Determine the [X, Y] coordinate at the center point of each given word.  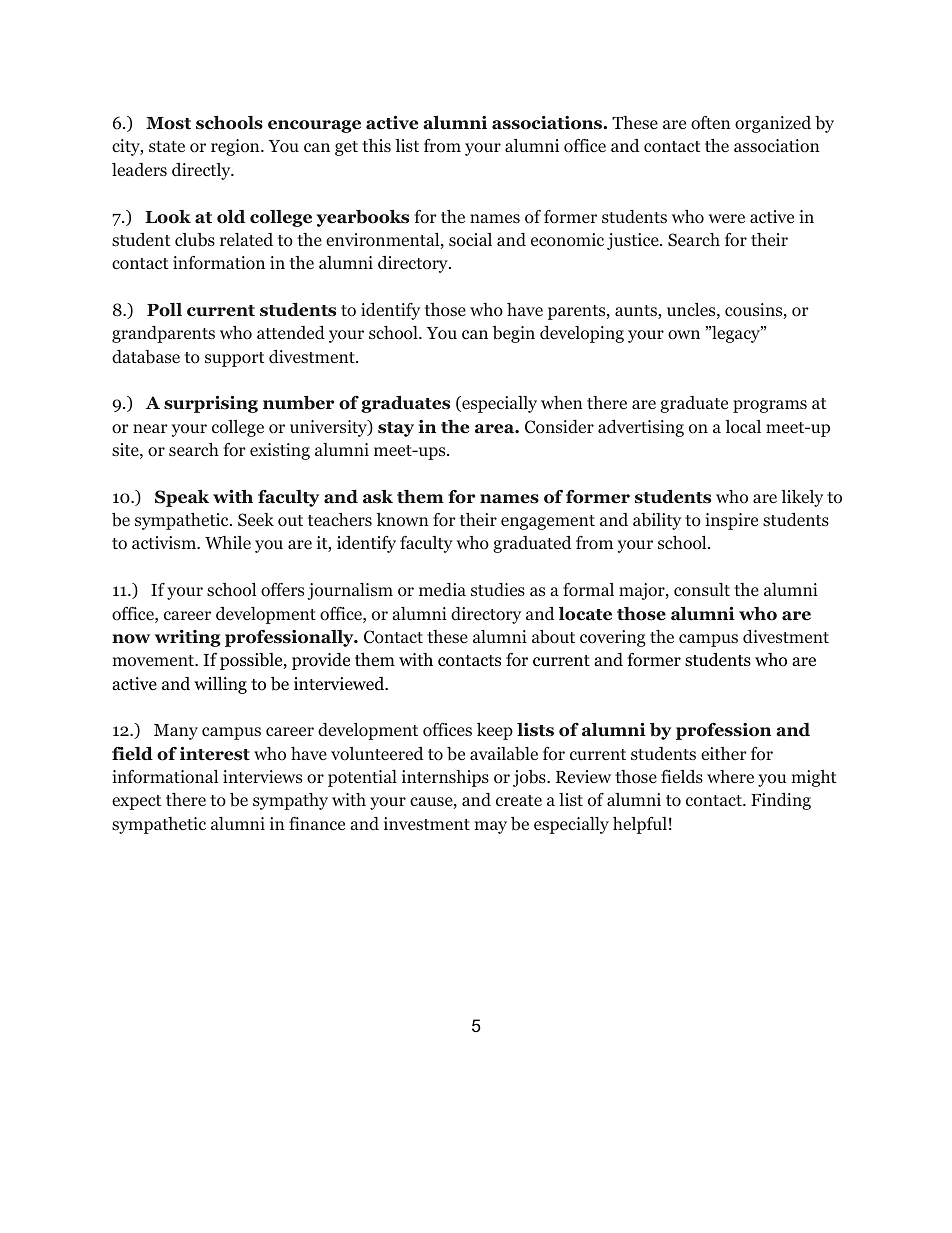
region [236, 147]
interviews [262, 776]
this [376, 145]
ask [378, 497]
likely [802, 498]
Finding [781, 801]
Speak [182, 498]
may [491, 827]
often [711, 123]
